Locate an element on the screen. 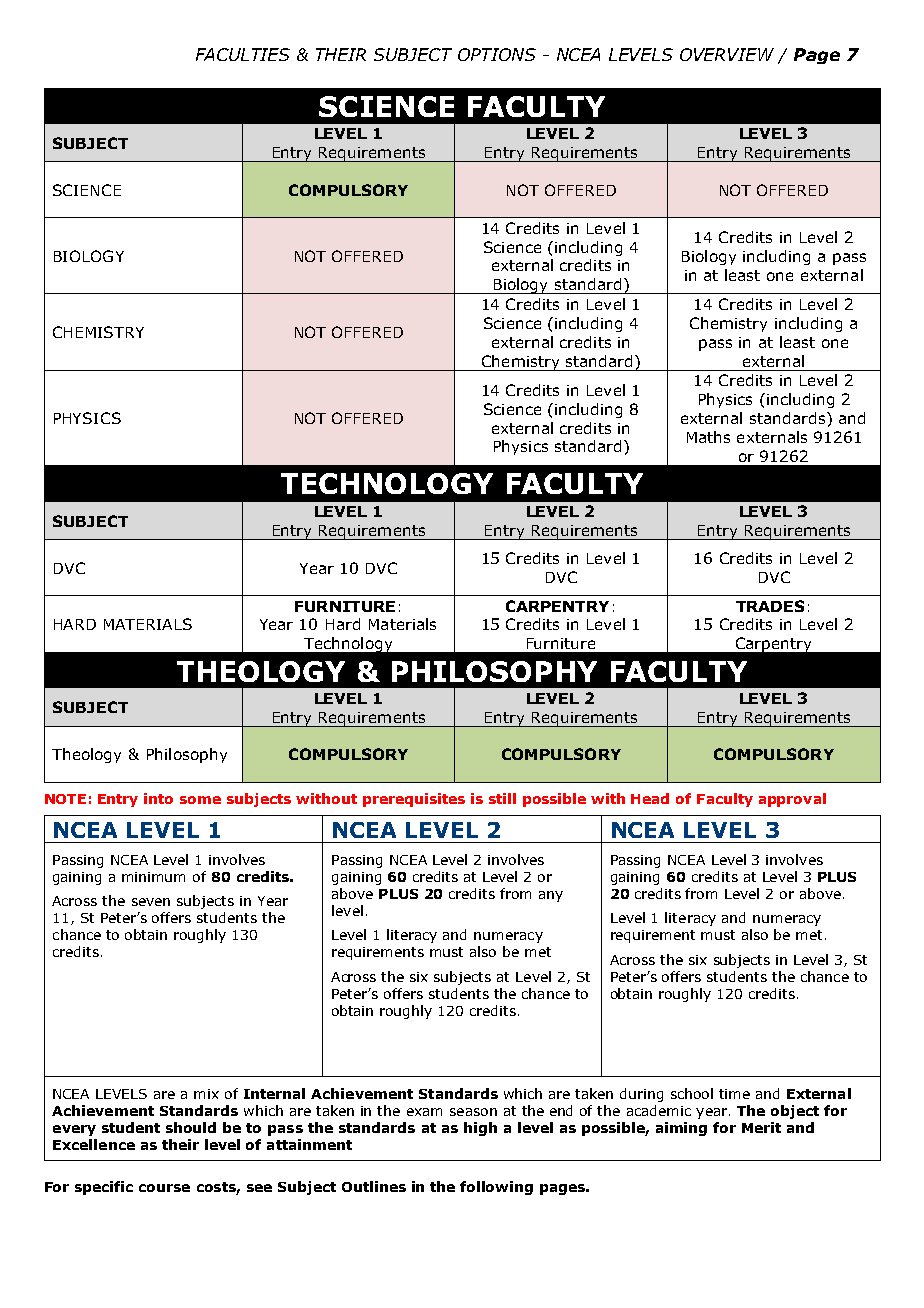  exam is located at coordinates (424, 1112).
